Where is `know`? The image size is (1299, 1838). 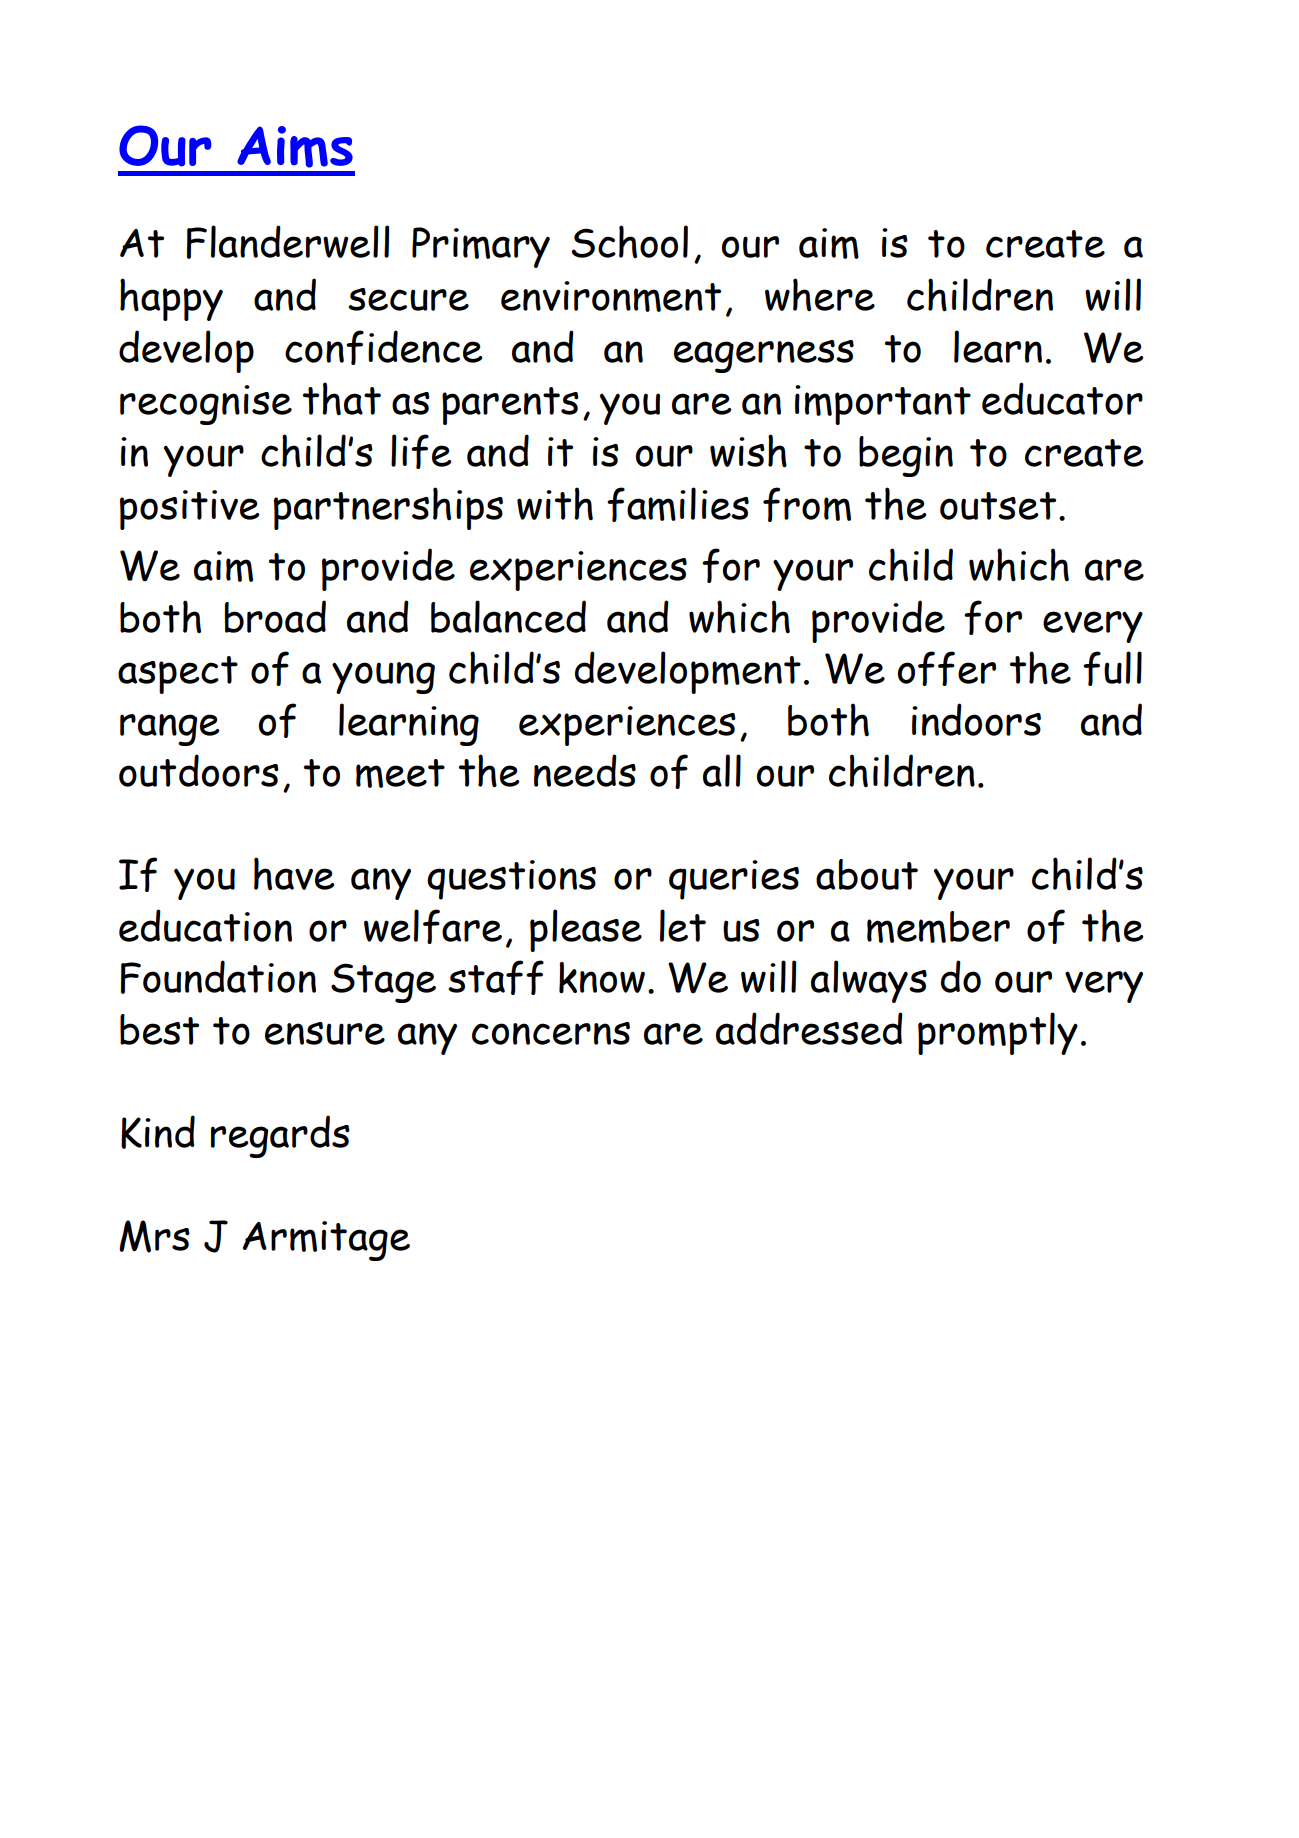
know is located at coordinates (602, 978).
